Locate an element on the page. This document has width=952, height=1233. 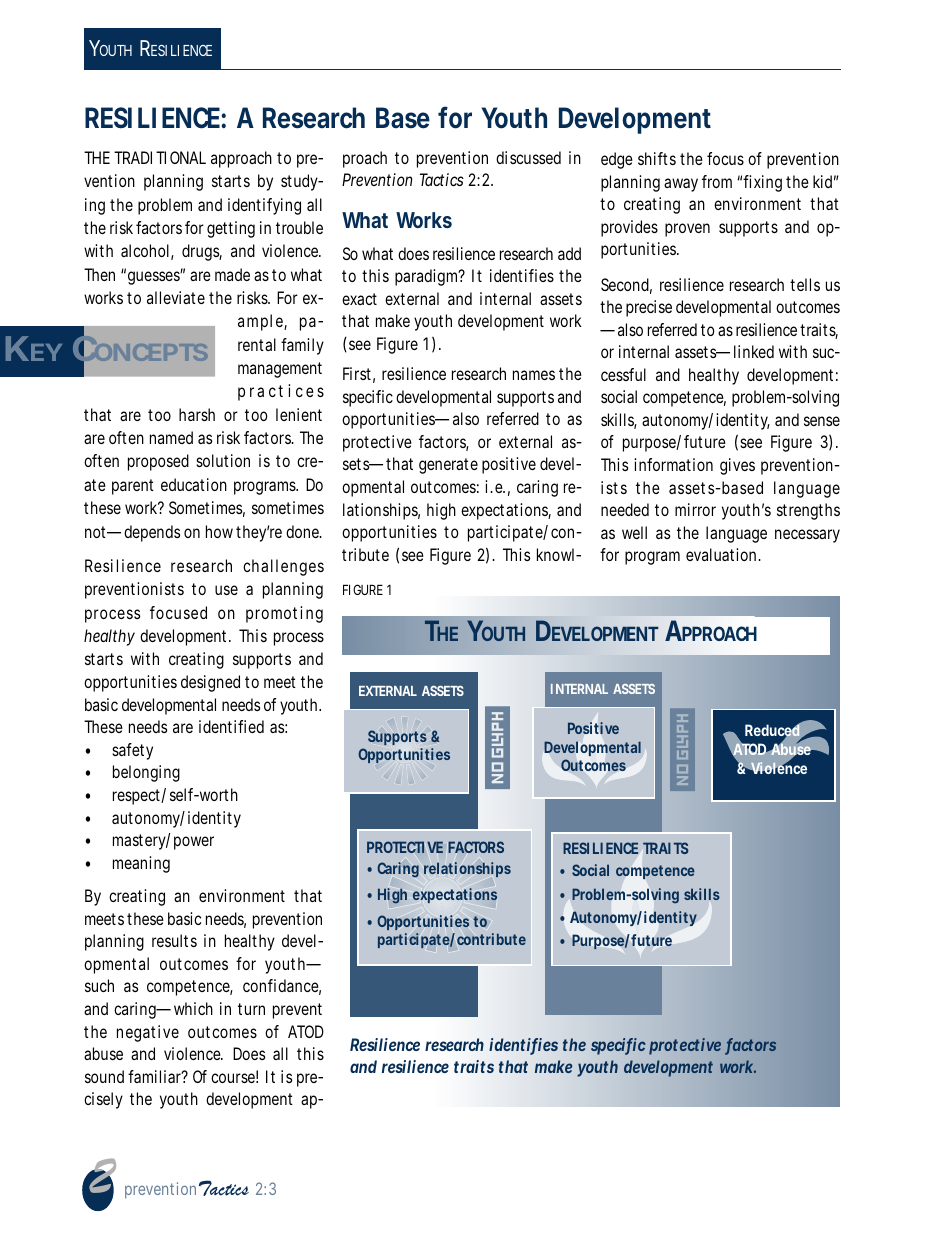
names is located at coordinates (534, 375).
